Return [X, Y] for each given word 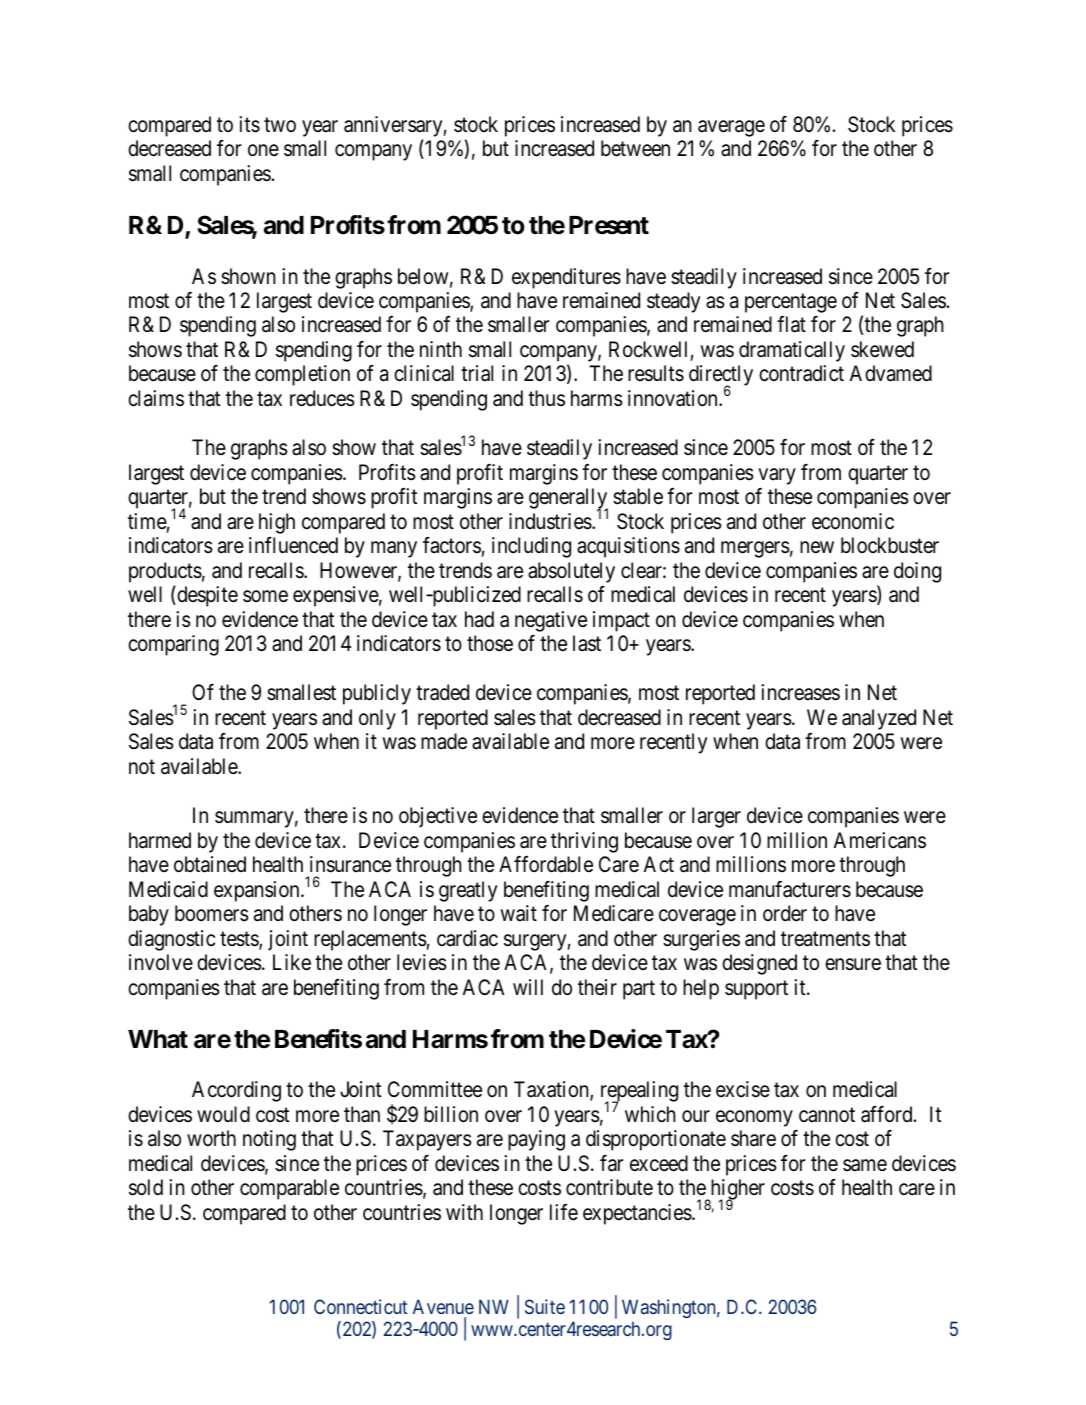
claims [156, 398]
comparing [173, 645]
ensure [853, 964]
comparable [289, 1189]
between [635, 148]
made [444, 741]
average [731, 128]
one [263, 150]
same [865, 1165]
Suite [545, 1306]
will [528, 987]
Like [292, 962]
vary [777, 476]
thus [546, 398]
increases [800, 692]
